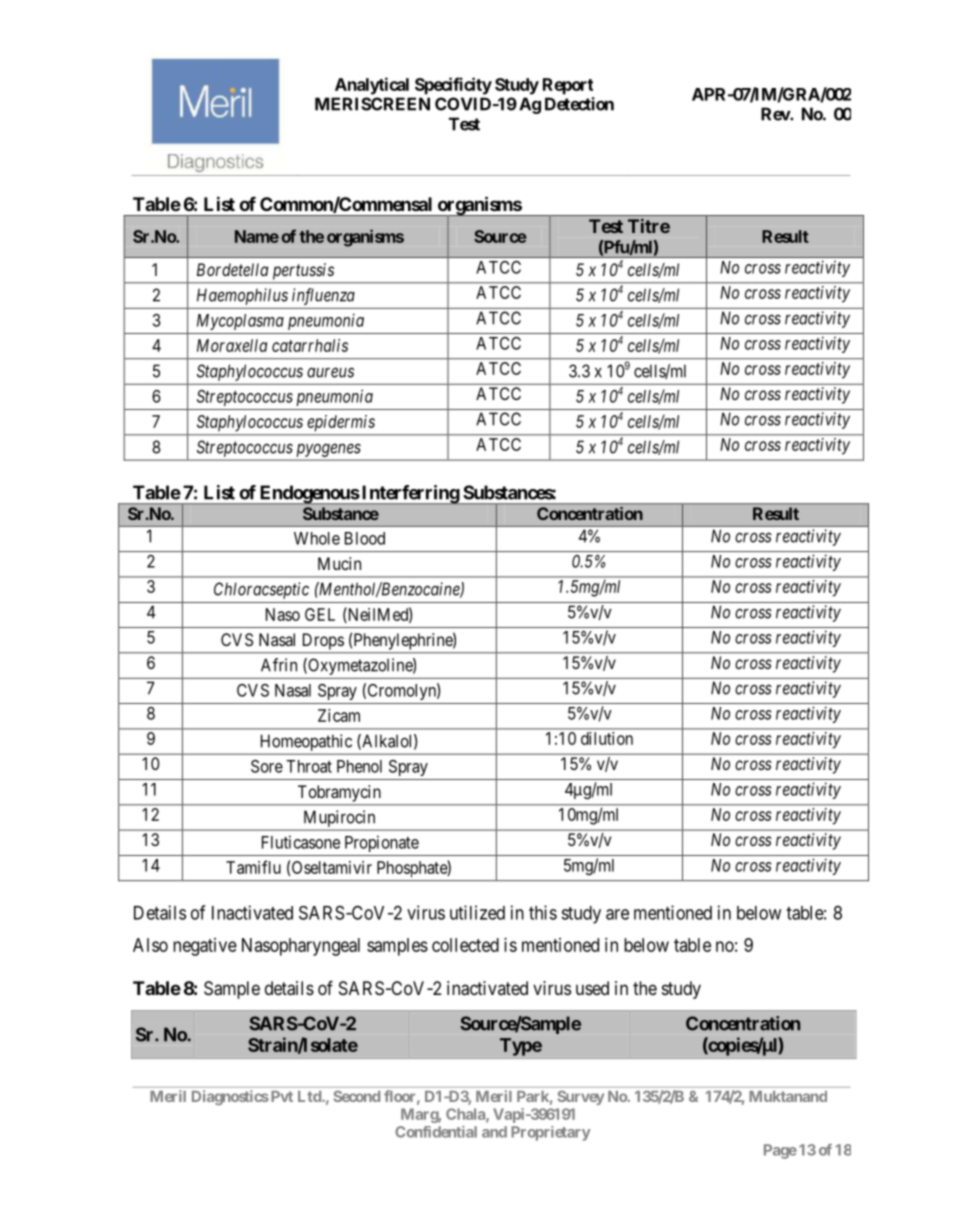 Image resolution: width=954 pixels, height=1232 pixels. I want to click on Bordetella, so click(232, 269).
